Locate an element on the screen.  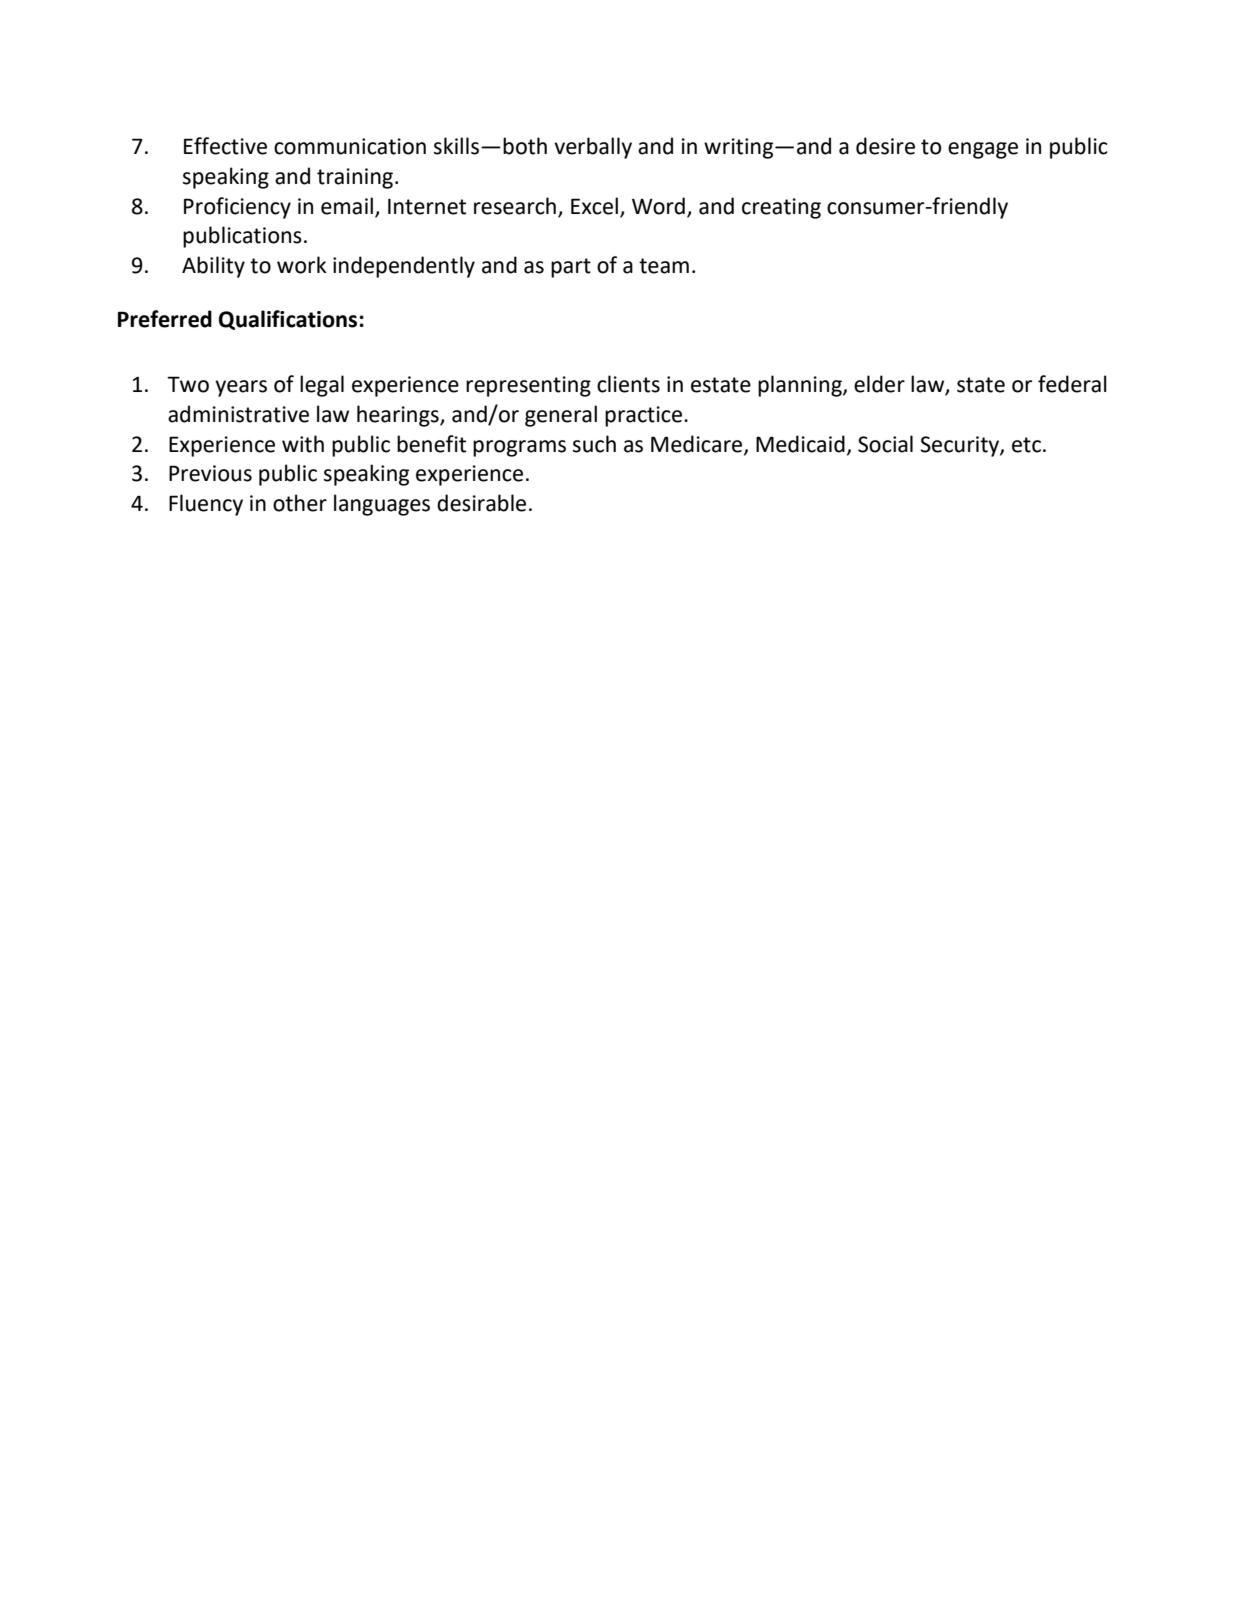
clients is located at coordinates (628, 384).
